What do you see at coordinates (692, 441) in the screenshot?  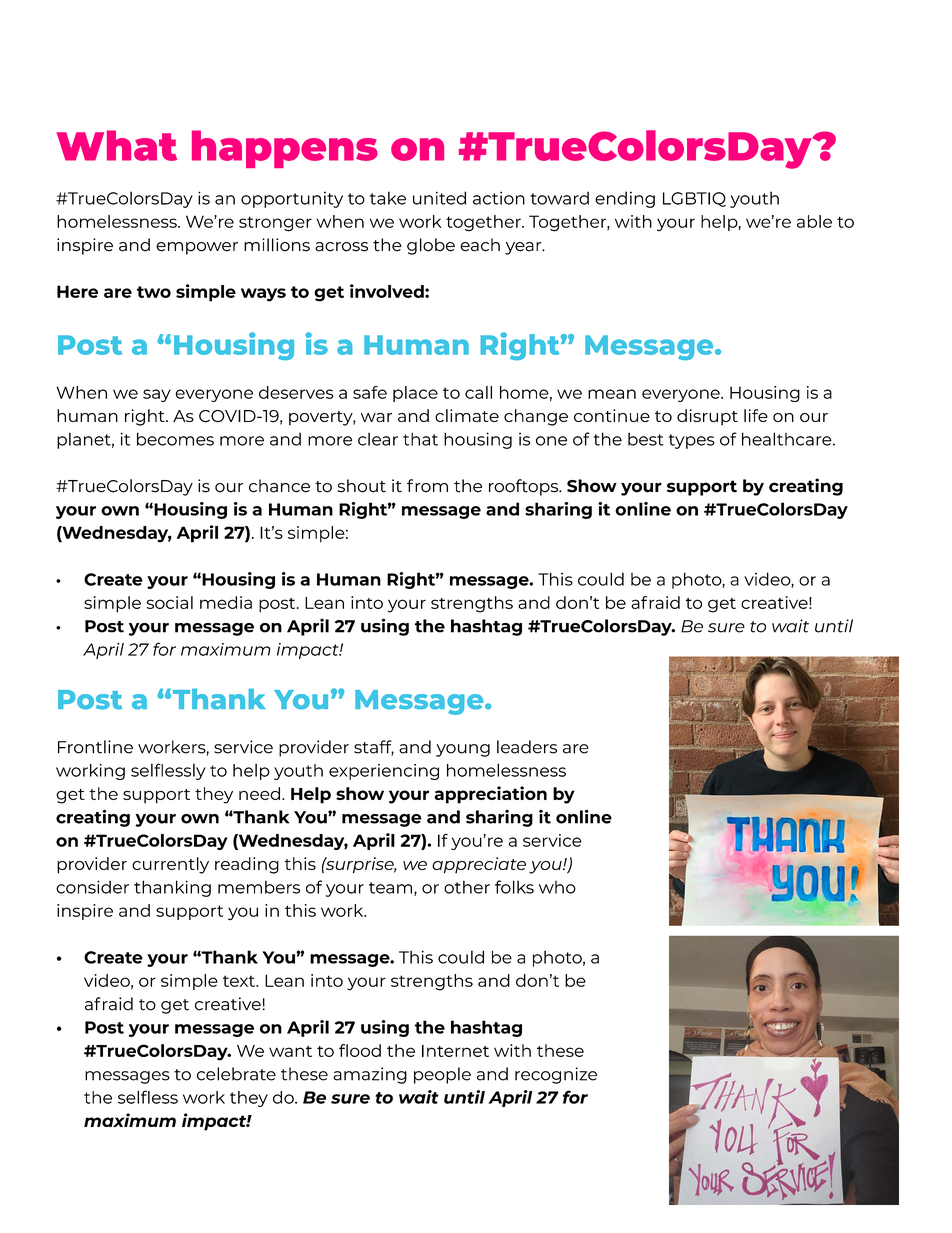 I see `types` at bounding box center [692, 441].
